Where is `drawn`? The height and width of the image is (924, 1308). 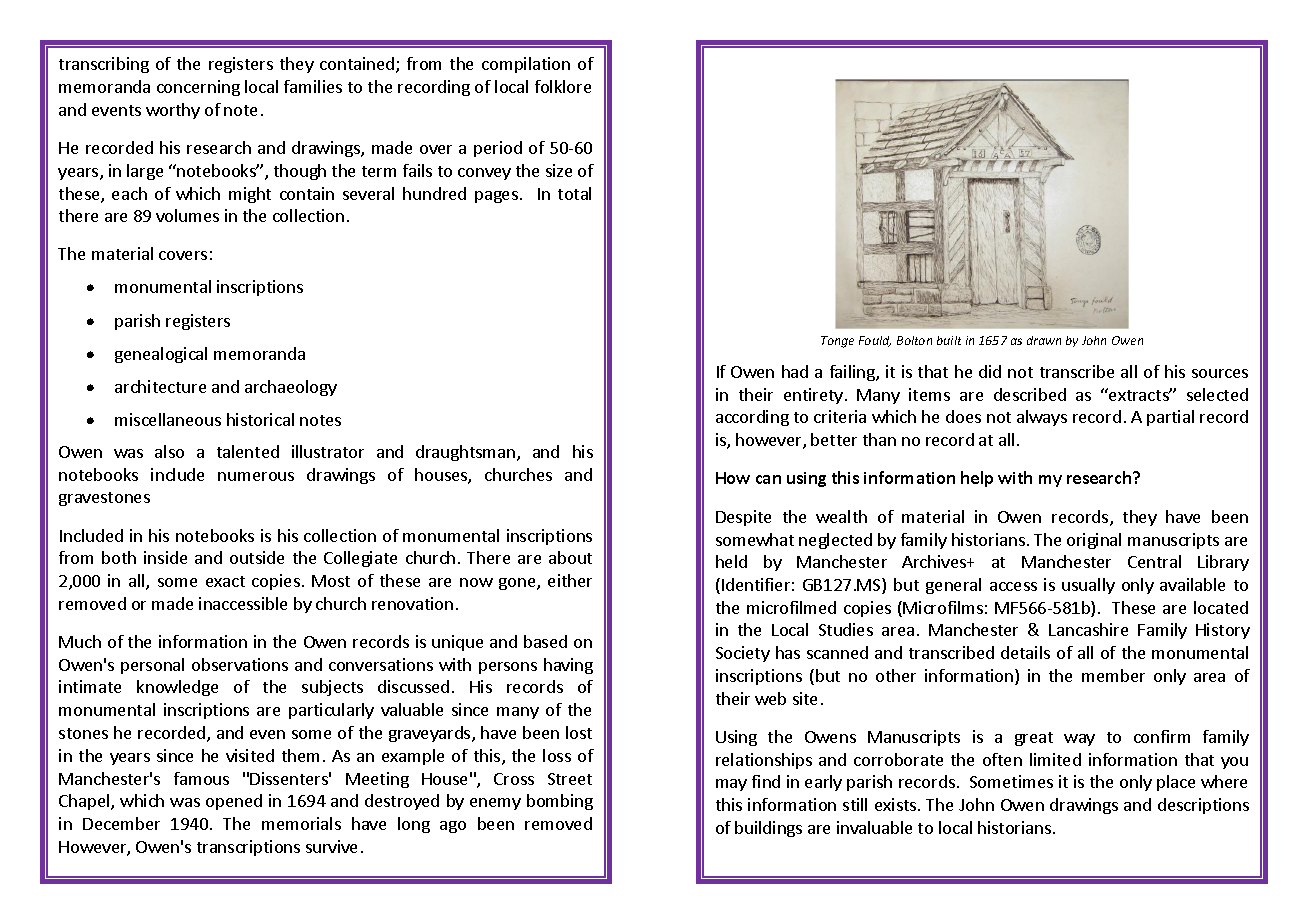 drawn is located at coordinates (1044, 340).
